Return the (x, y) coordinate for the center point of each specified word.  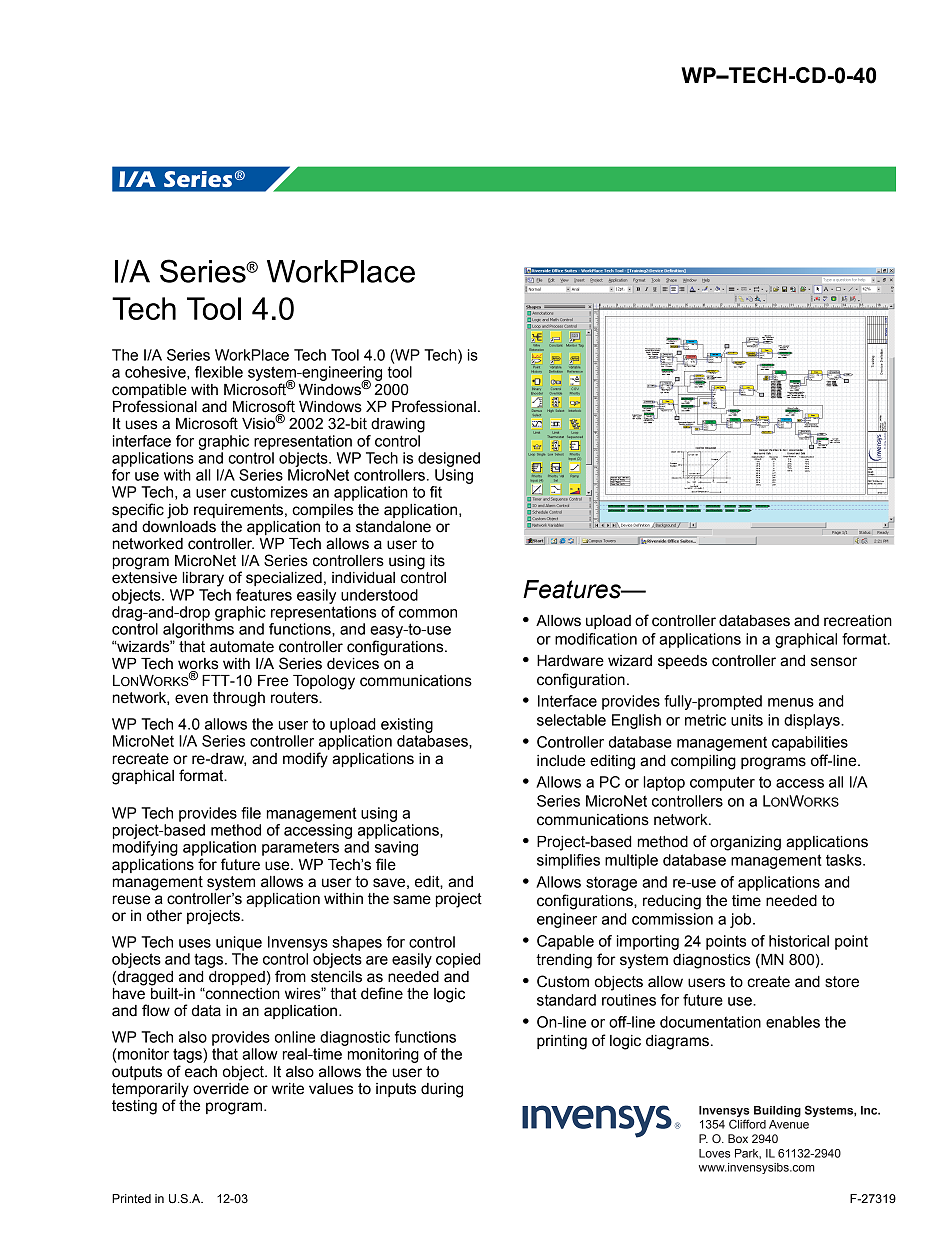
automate (242, 647)
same (412, 900)
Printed (131, 1199)
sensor (834, 662)
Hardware (570, 661)
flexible (219, 372)
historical (799, 941)
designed (449, 459)
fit (436, 492)
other (164, 916)
